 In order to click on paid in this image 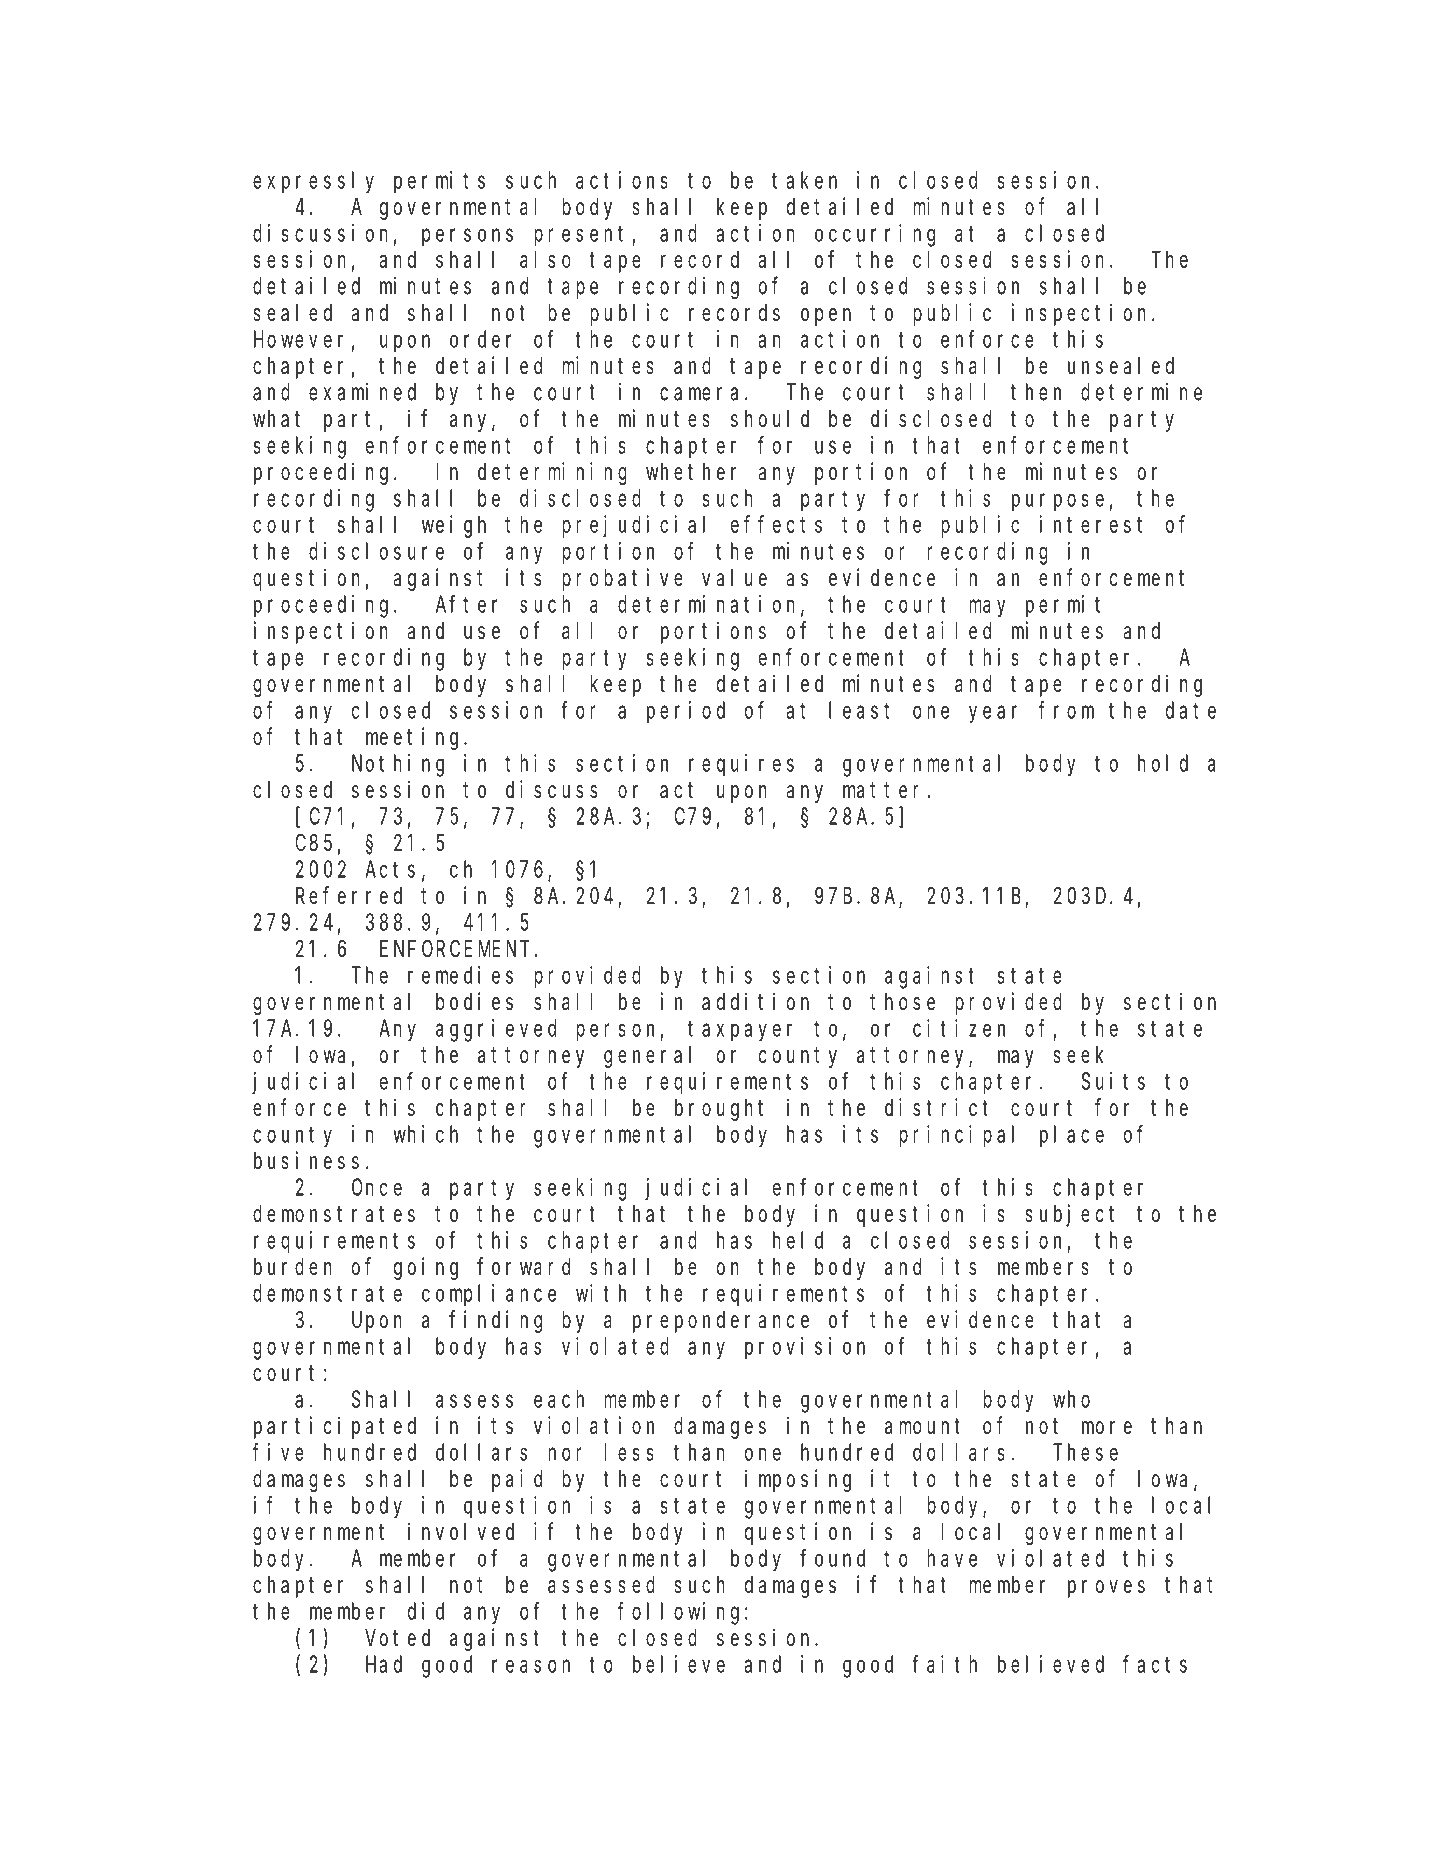, I will do `click(517, 1480)`.
